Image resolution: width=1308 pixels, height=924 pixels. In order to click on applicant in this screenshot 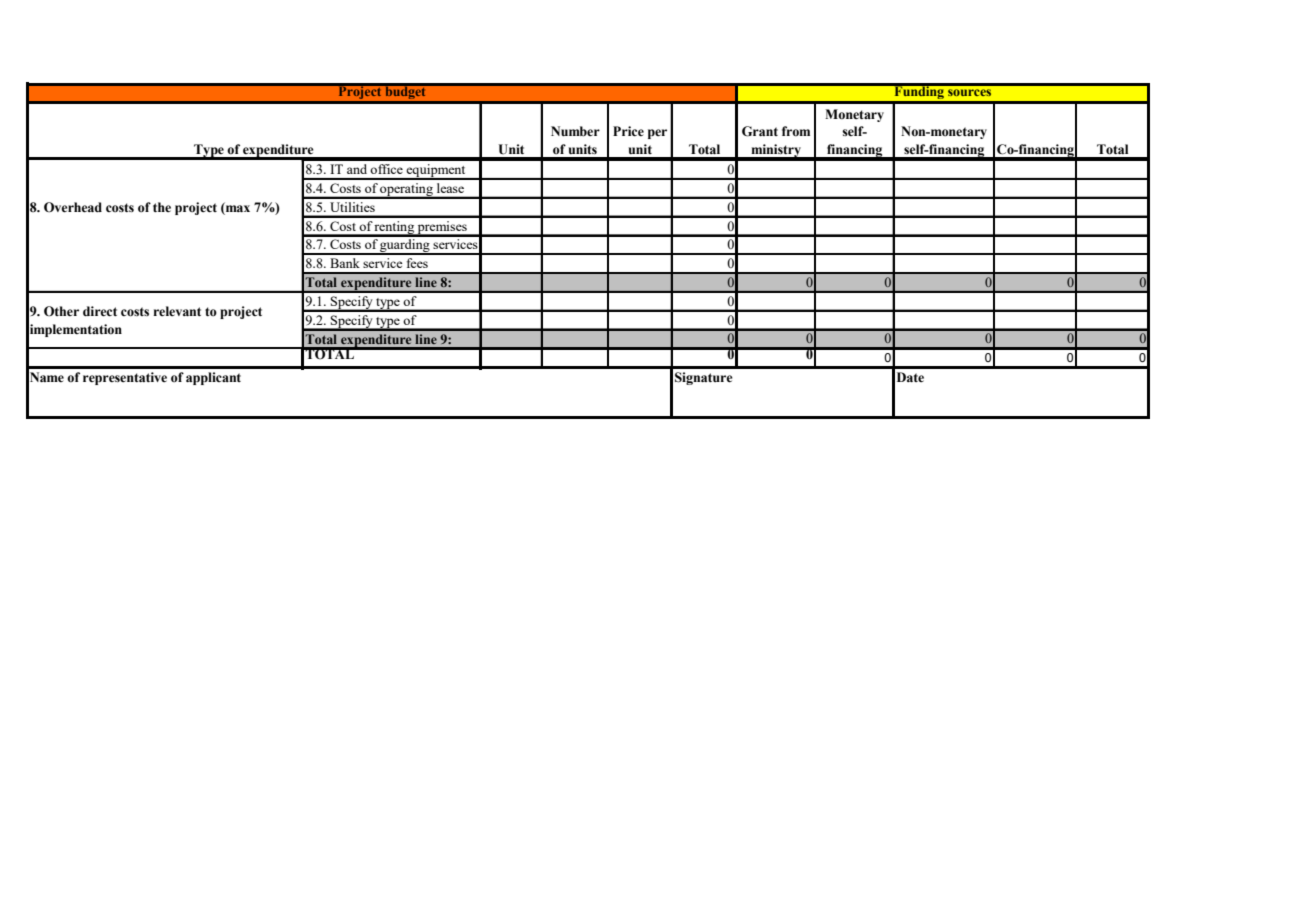, I will do `click(213, 378)`.
